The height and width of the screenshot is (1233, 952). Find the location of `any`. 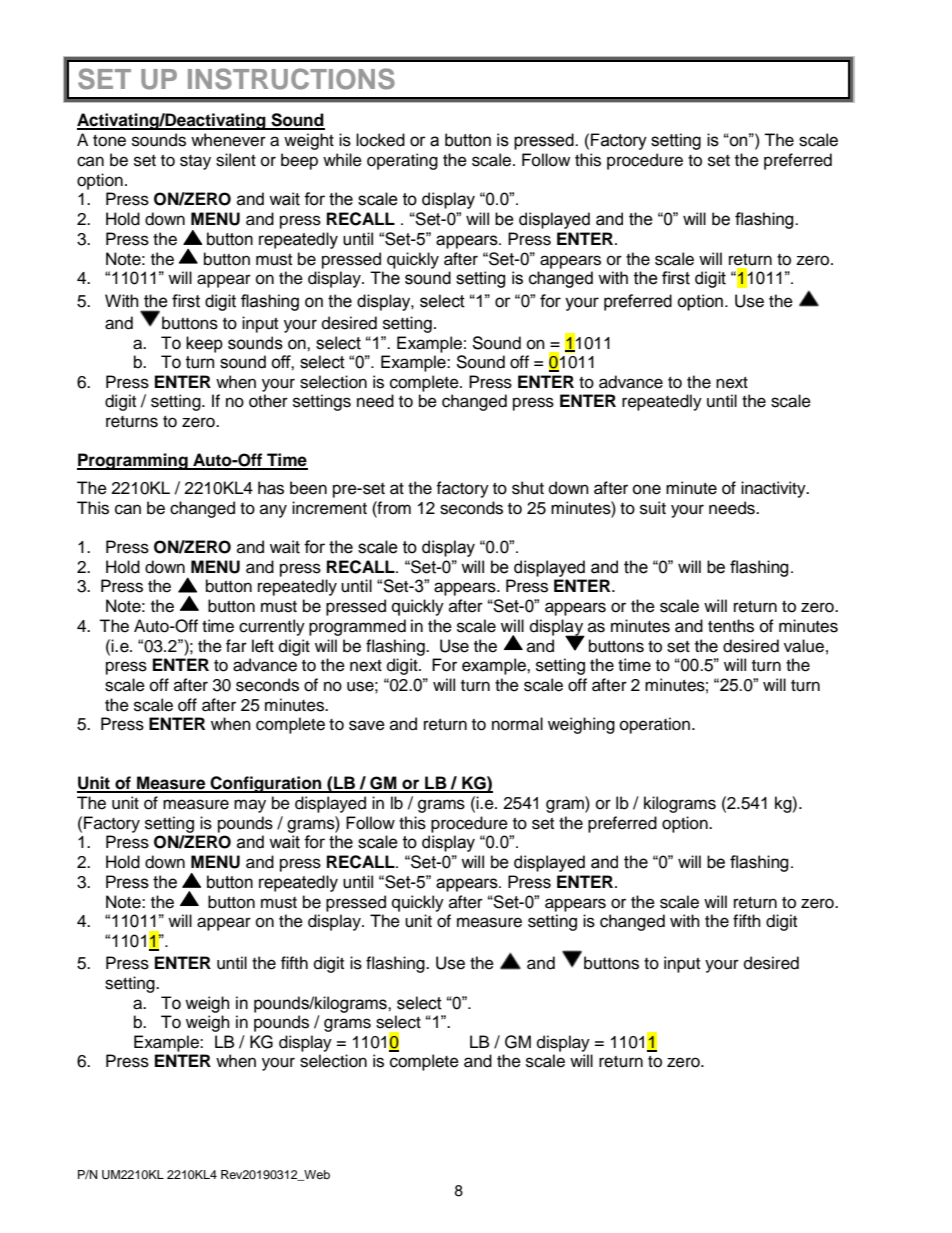

any is located at coordinates (273, 511).
